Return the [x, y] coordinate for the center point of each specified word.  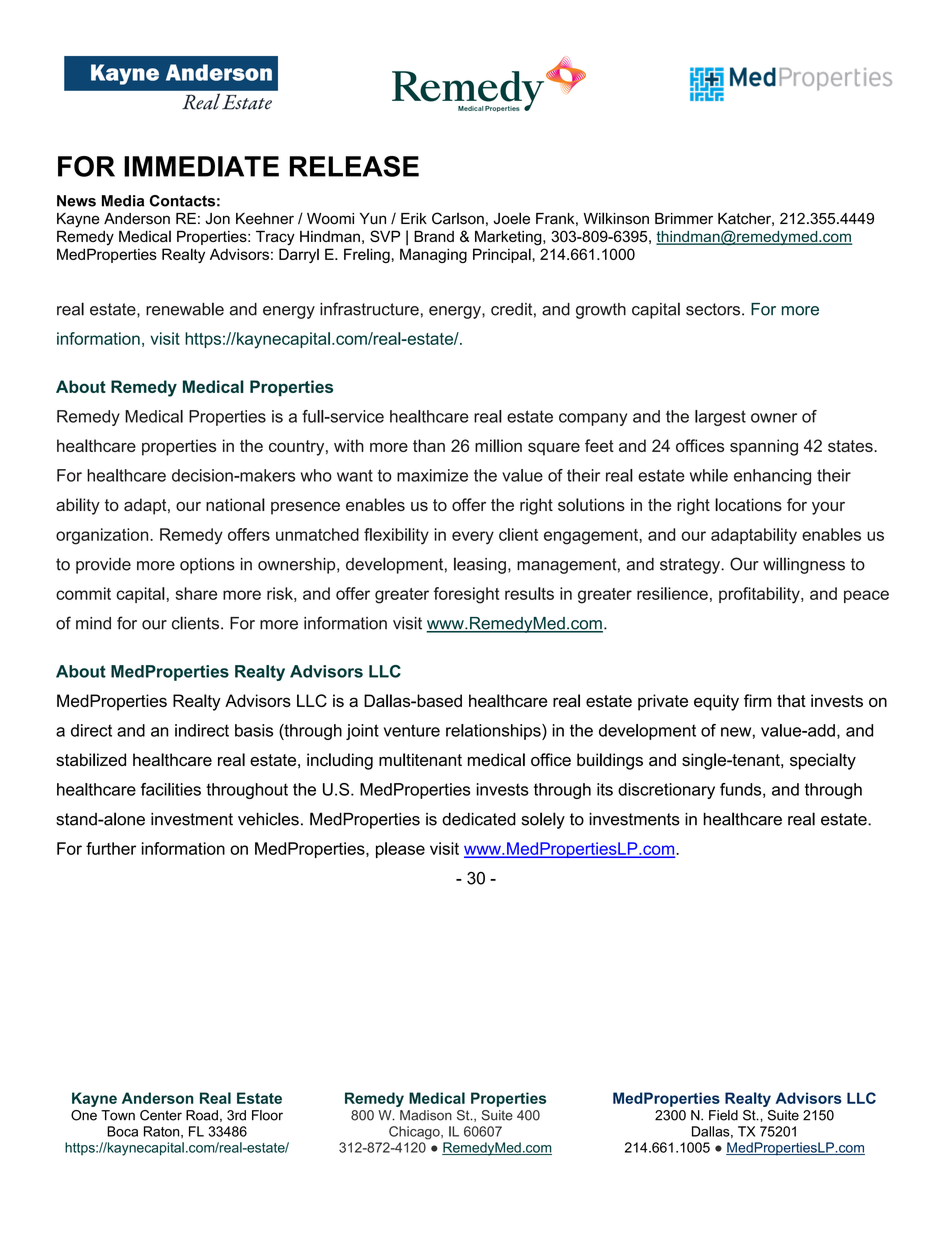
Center [161, 1115]
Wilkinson [616, 218]
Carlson [458, 218]
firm [758, 700]
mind [93, 623]
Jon [217, 219]
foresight [466, 595]
